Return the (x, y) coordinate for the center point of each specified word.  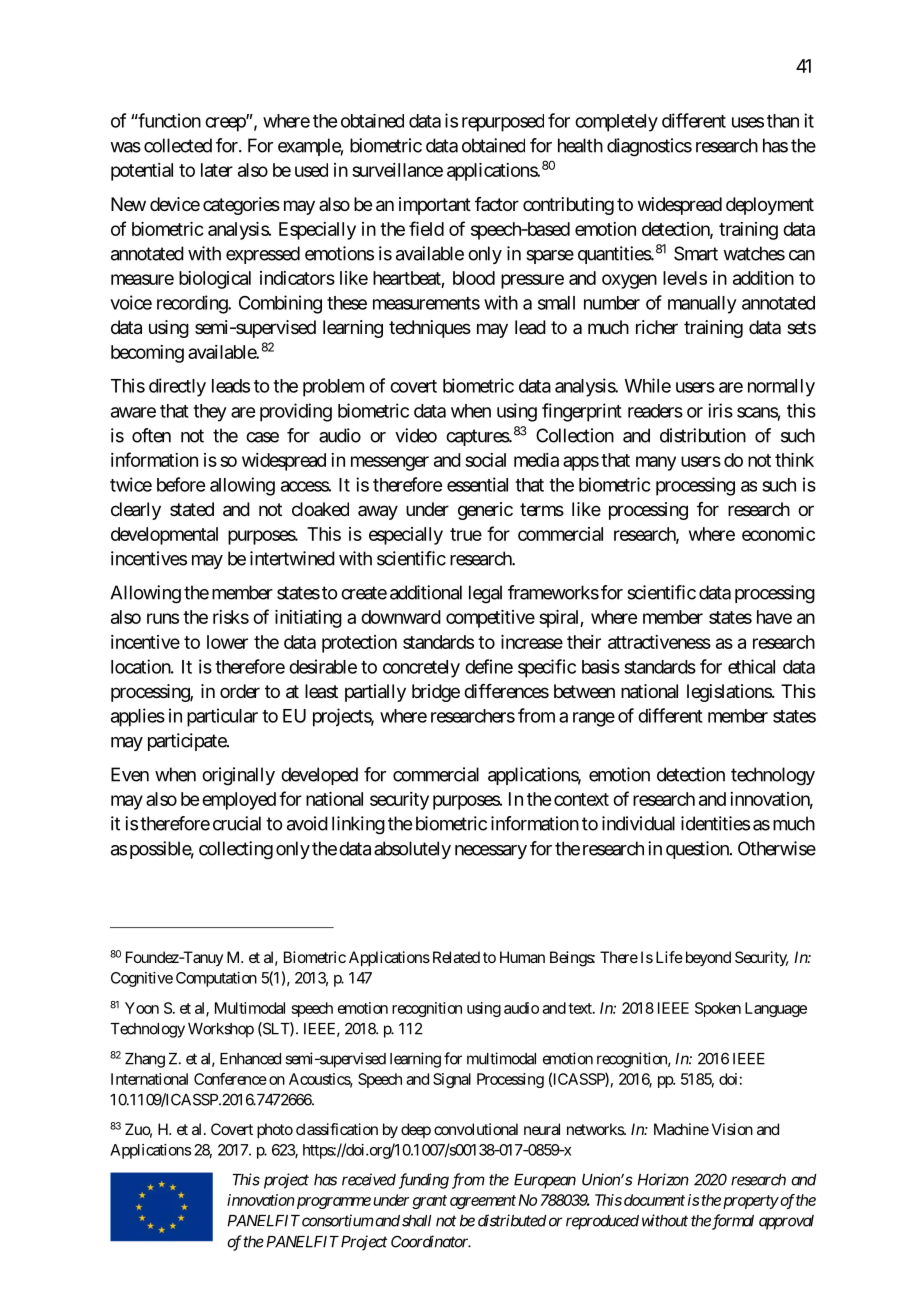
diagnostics (649, 147)
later (217, 170)
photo (275, 1131)
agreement (483, 1202)
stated (192, 509)
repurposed (503, 123)
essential (477, 484)
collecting (236, 850)
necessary (491, 852)
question (698, 850)
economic (778, 534)
